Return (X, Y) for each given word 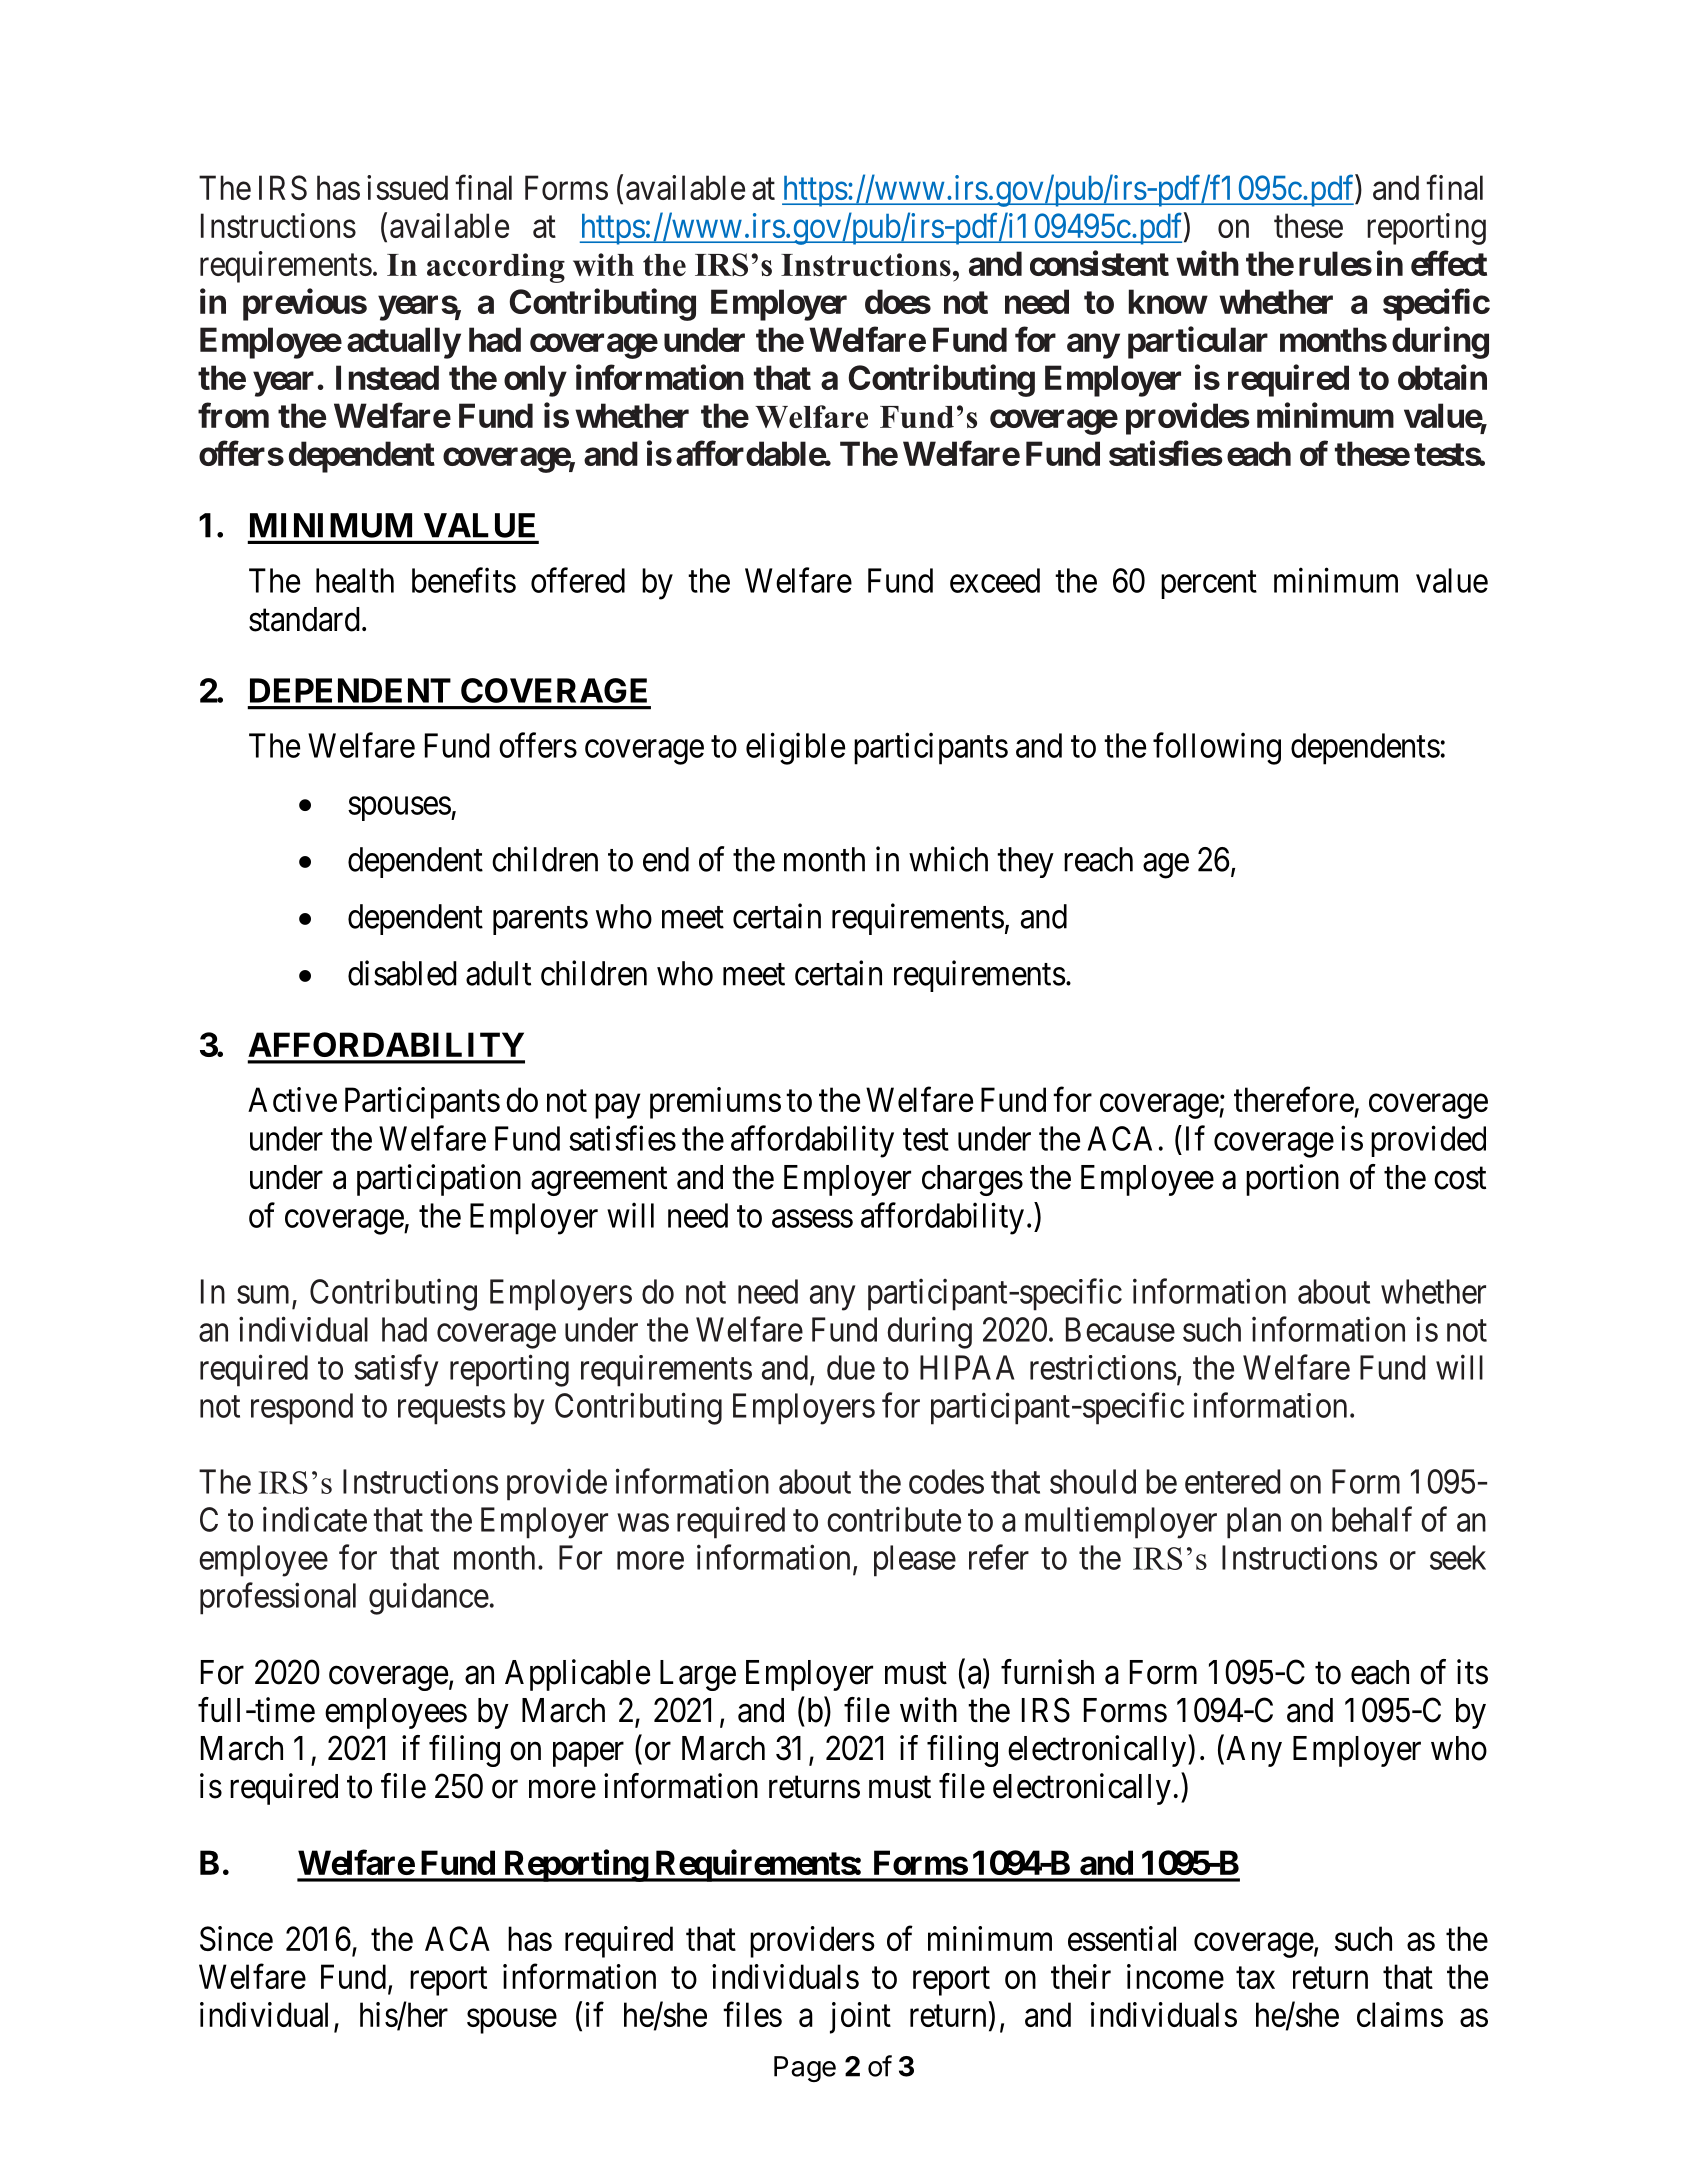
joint (860, 2018)
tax (1255, 1978)
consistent (1099, 263)
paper (588, 1754)
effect (1449, 263)
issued (407, 187)
